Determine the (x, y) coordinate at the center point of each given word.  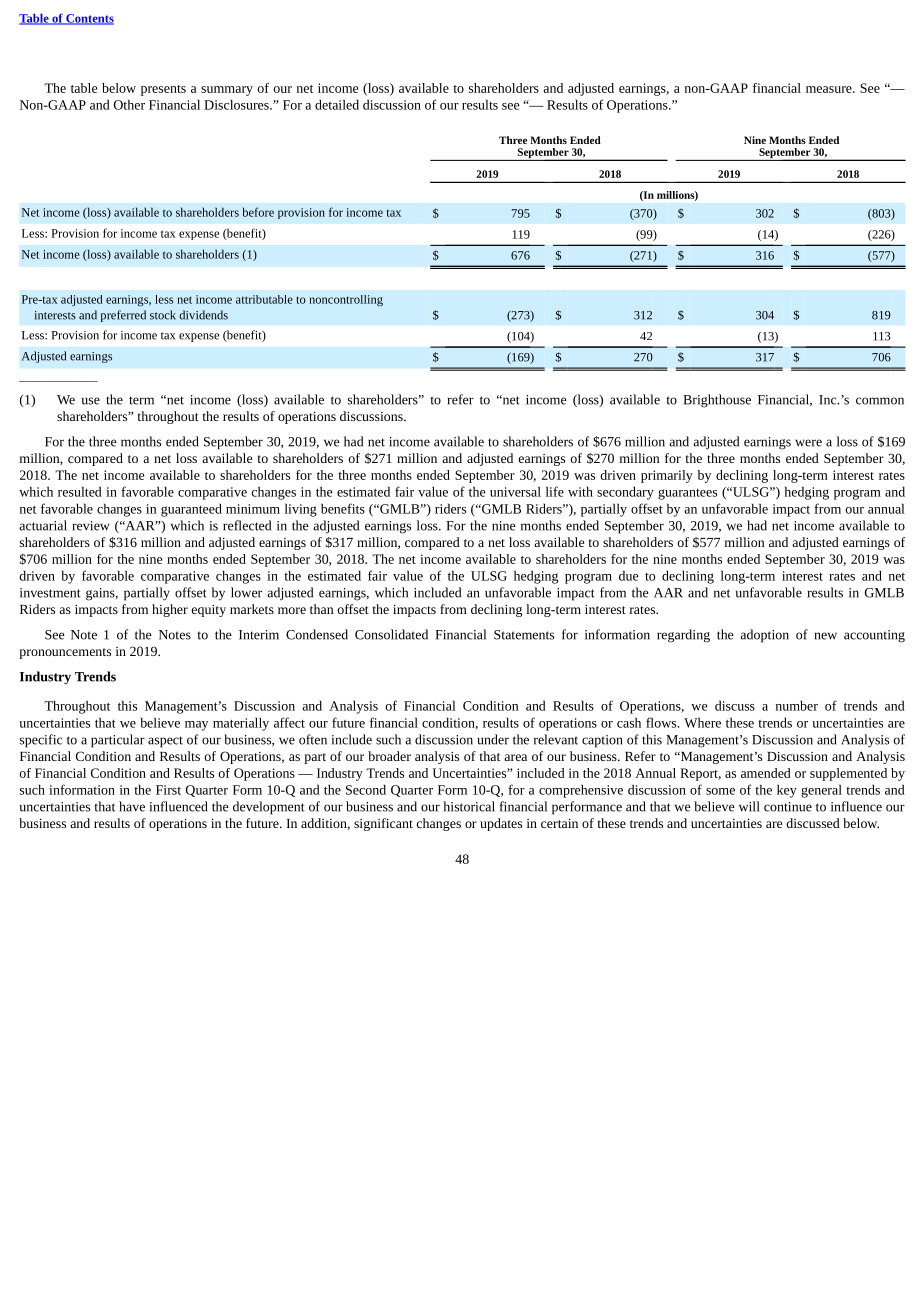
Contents (89, 19)
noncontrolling (346, 300)
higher (170, 610)
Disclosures (237, 104)
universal (515, 491)
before (258, 212)
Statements (524, 635)
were (808, 443)
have (132, 806)
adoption (764, 636)
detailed (337, 104)
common (880, 401)
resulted (80, 491)
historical (469, 806)
